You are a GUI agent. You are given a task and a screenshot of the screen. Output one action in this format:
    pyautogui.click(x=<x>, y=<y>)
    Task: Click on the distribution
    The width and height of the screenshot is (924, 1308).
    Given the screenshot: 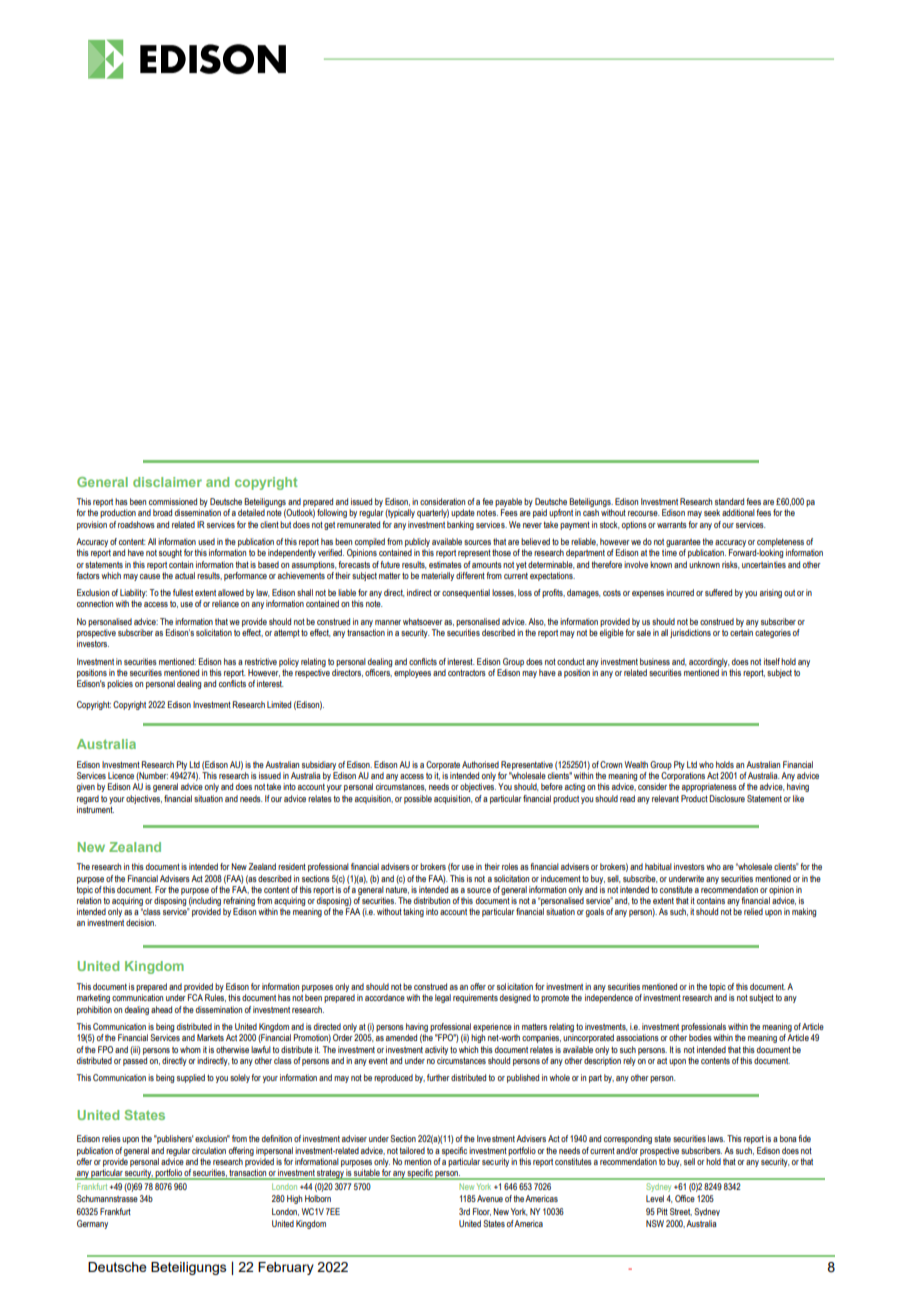 What is the action you would take?
    pyautogui.click(x=432, y=900)
